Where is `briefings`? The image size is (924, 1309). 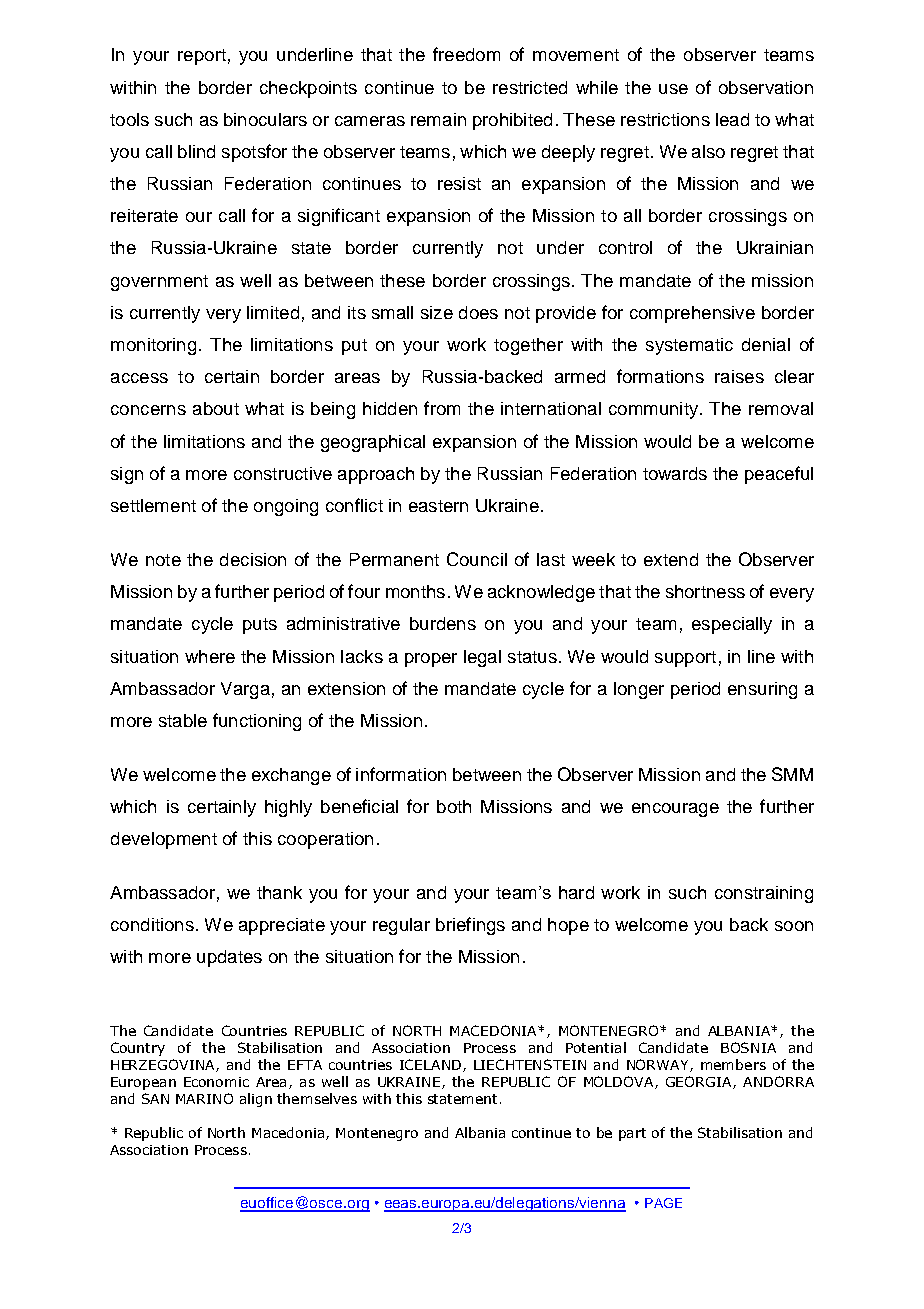 briefings is located at coordinates (470, 926).
